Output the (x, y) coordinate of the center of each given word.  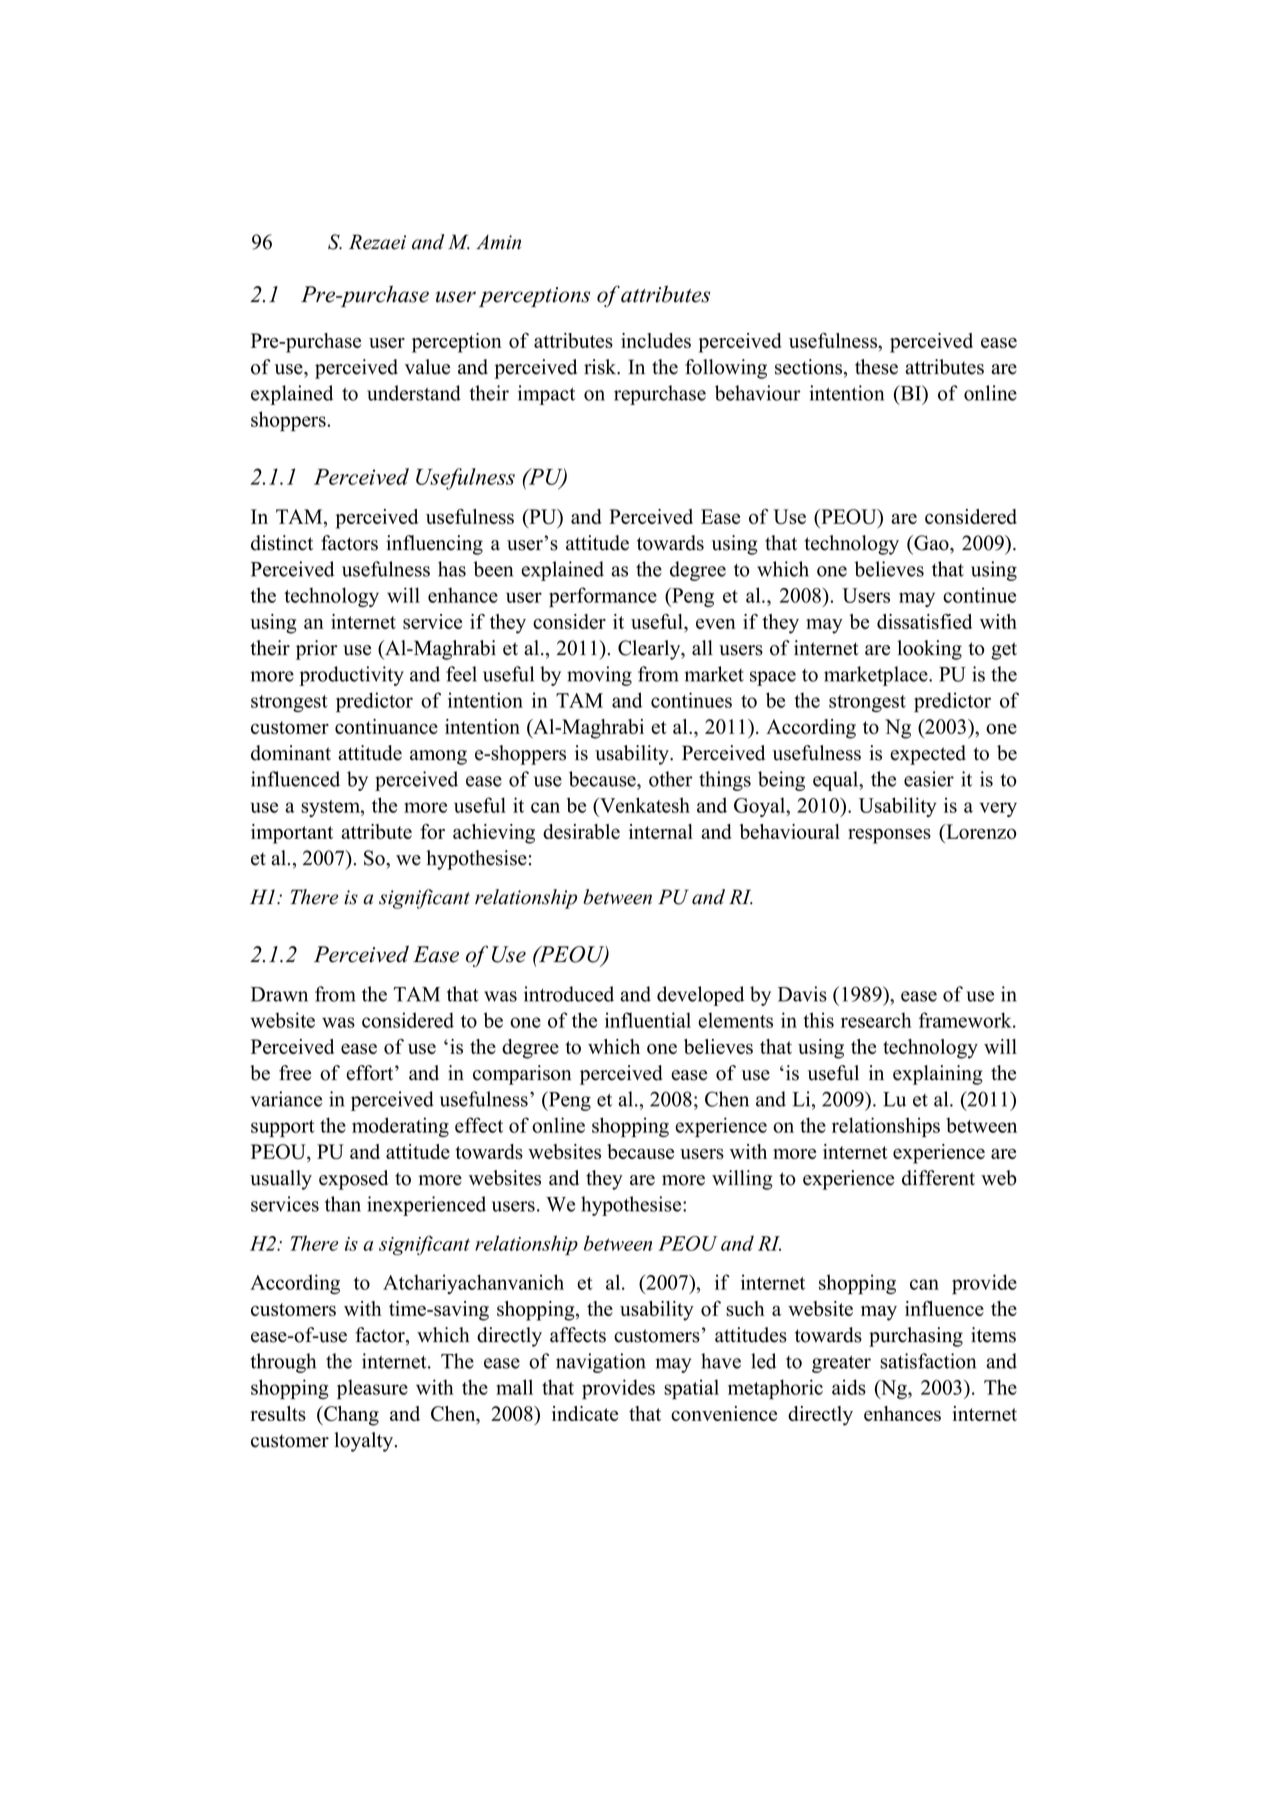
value (427, 367)
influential (648, 1020)
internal (661, 831)
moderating (400, 1127)
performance (603, 597)
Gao (931, 543)
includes (656, 340)
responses (889, 836)
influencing (434, 545)
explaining (938, 1075)
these (876, 367)
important (292, 834)
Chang (350, 1416)
